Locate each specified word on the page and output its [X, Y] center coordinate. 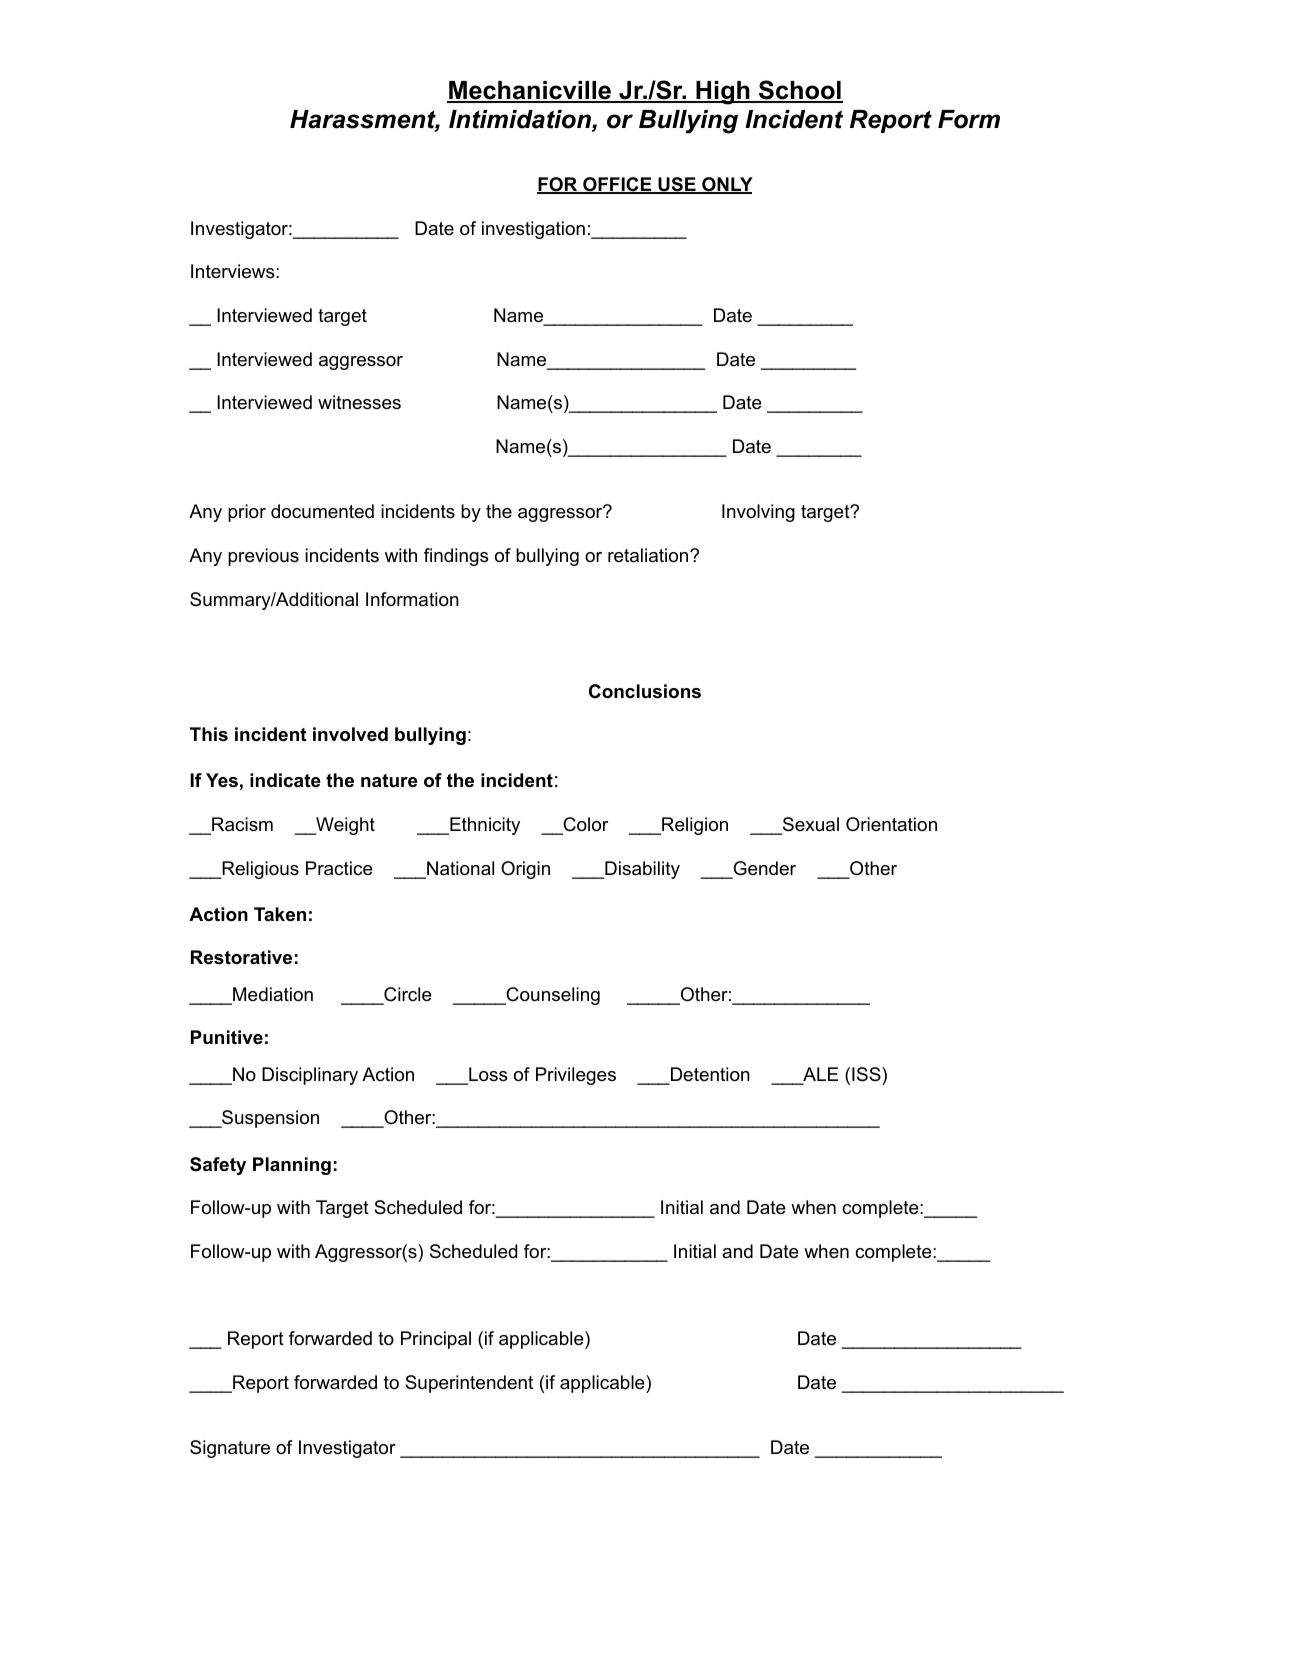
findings [456, 557]
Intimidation [521, 120]
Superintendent [469, 1384]
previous [263, 557]
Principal [436, 1340]
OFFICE [617, 185]
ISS [866, 1074]
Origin [525, 870]
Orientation [891, 824]
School [799, 91]
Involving [758, 513]
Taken [280, 914]
